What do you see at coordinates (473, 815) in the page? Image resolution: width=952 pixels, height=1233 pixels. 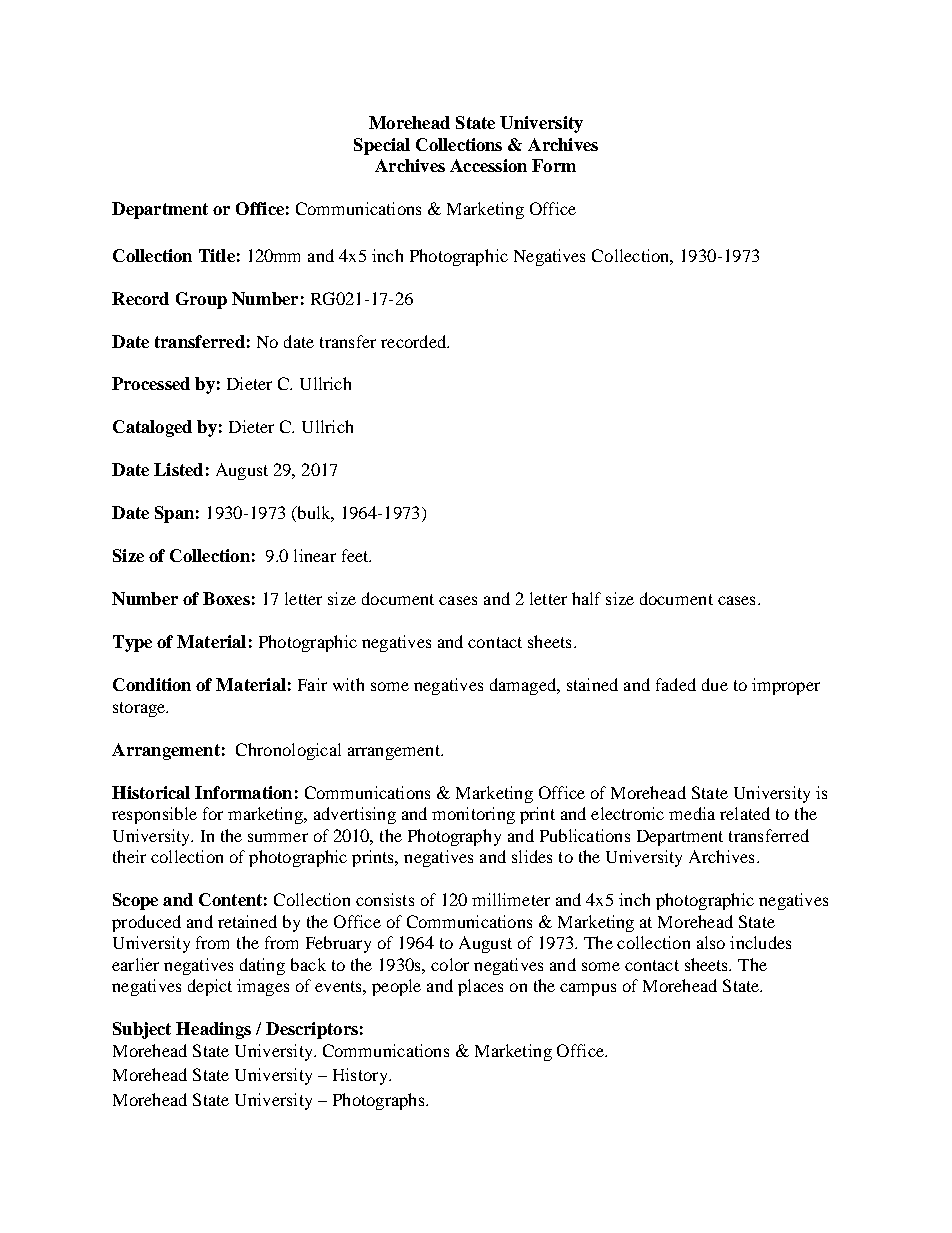 I see `monitoring` at bounding box center [473, 815].
